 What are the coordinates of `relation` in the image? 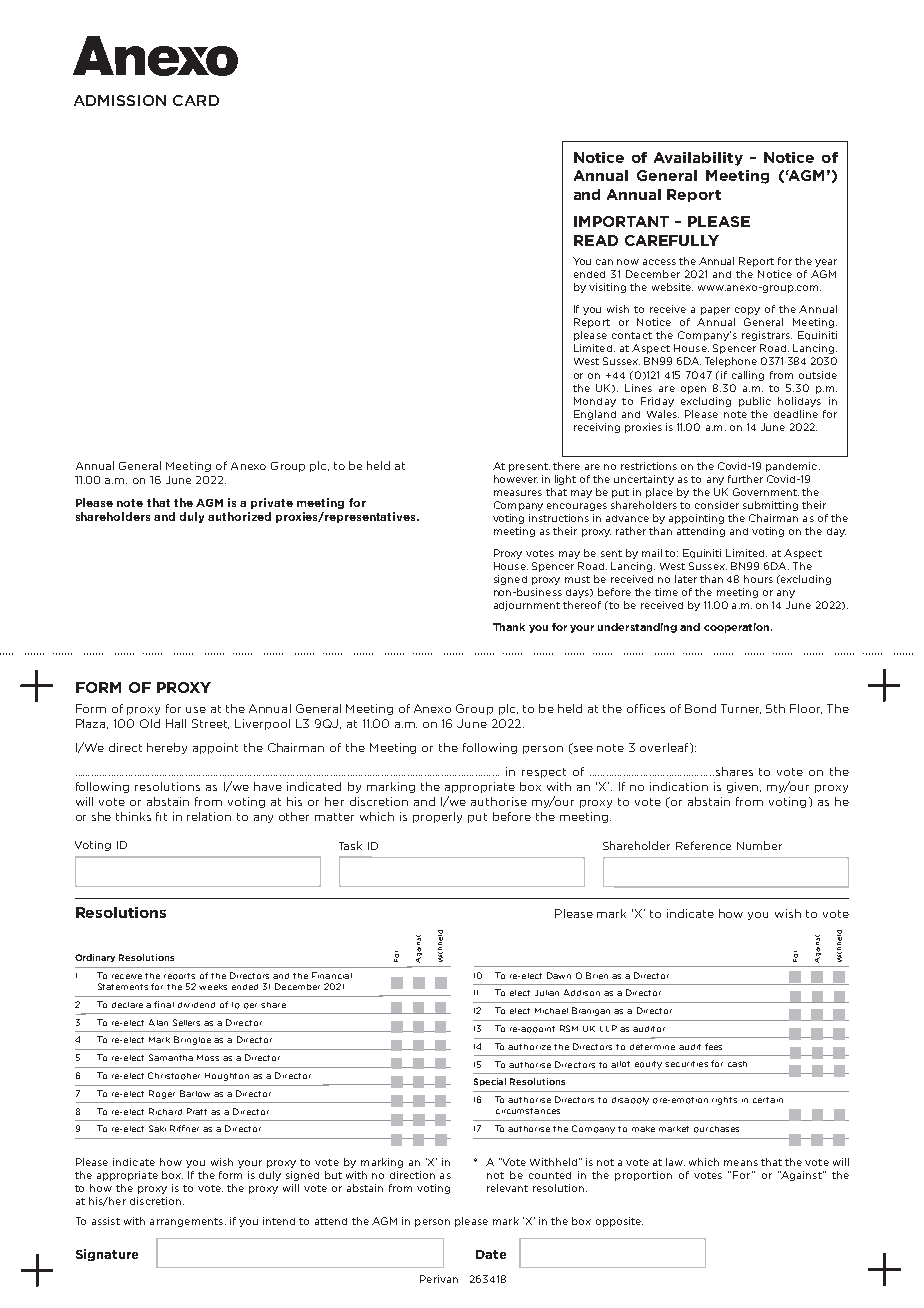 It's located at (209, 816).
